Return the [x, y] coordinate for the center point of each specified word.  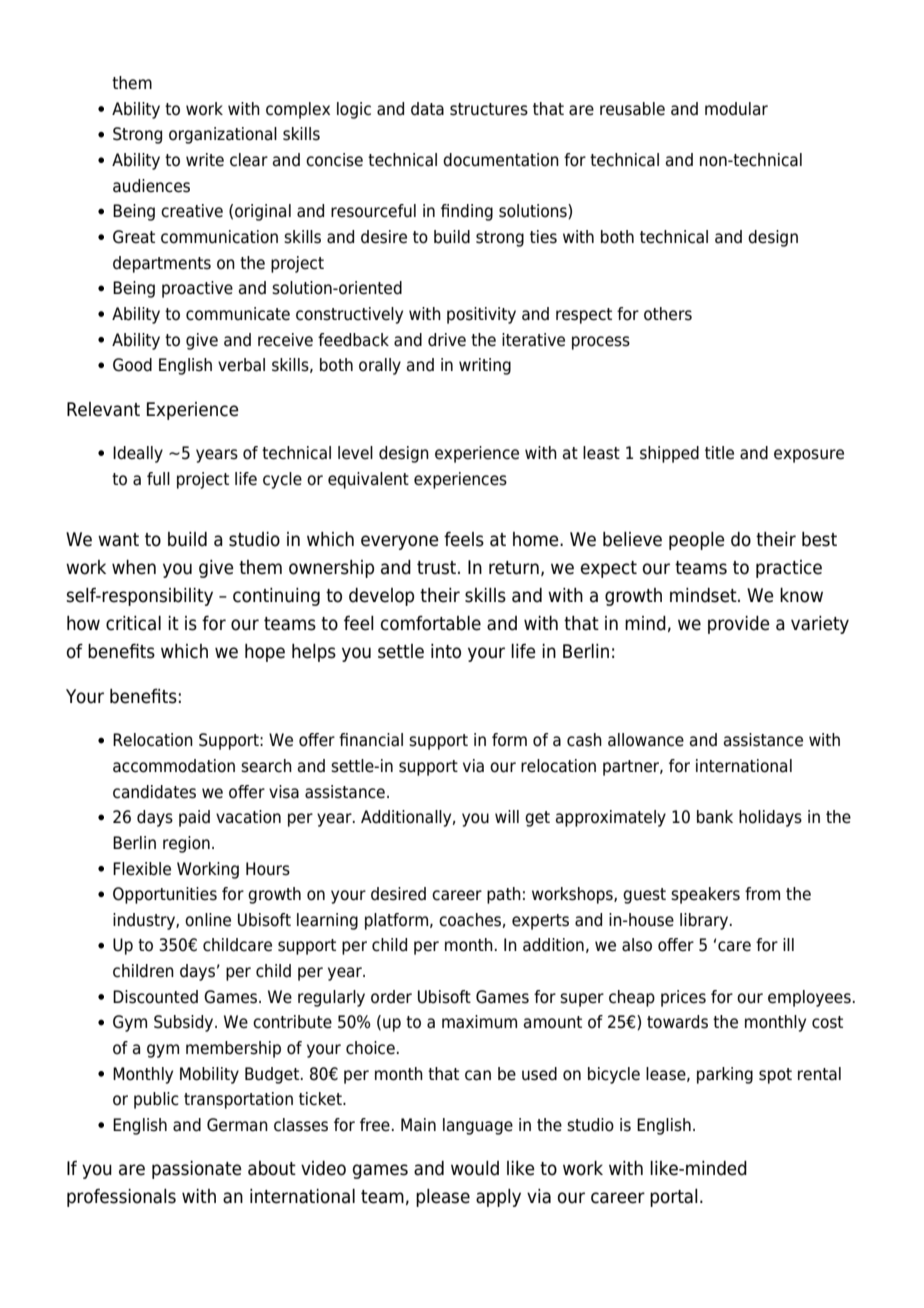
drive [447, 340]
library [705, 921]
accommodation [174, 766]
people [697, 541]
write [205, 160]
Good [132, 365]
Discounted [155, 997]
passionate [197, 1170]
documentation [501, 160]
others [668, 314]
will [507, 816]
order [391, 997]
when [134, 567]
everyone [400, 542]
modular [736, 109]
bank [715, 817]
